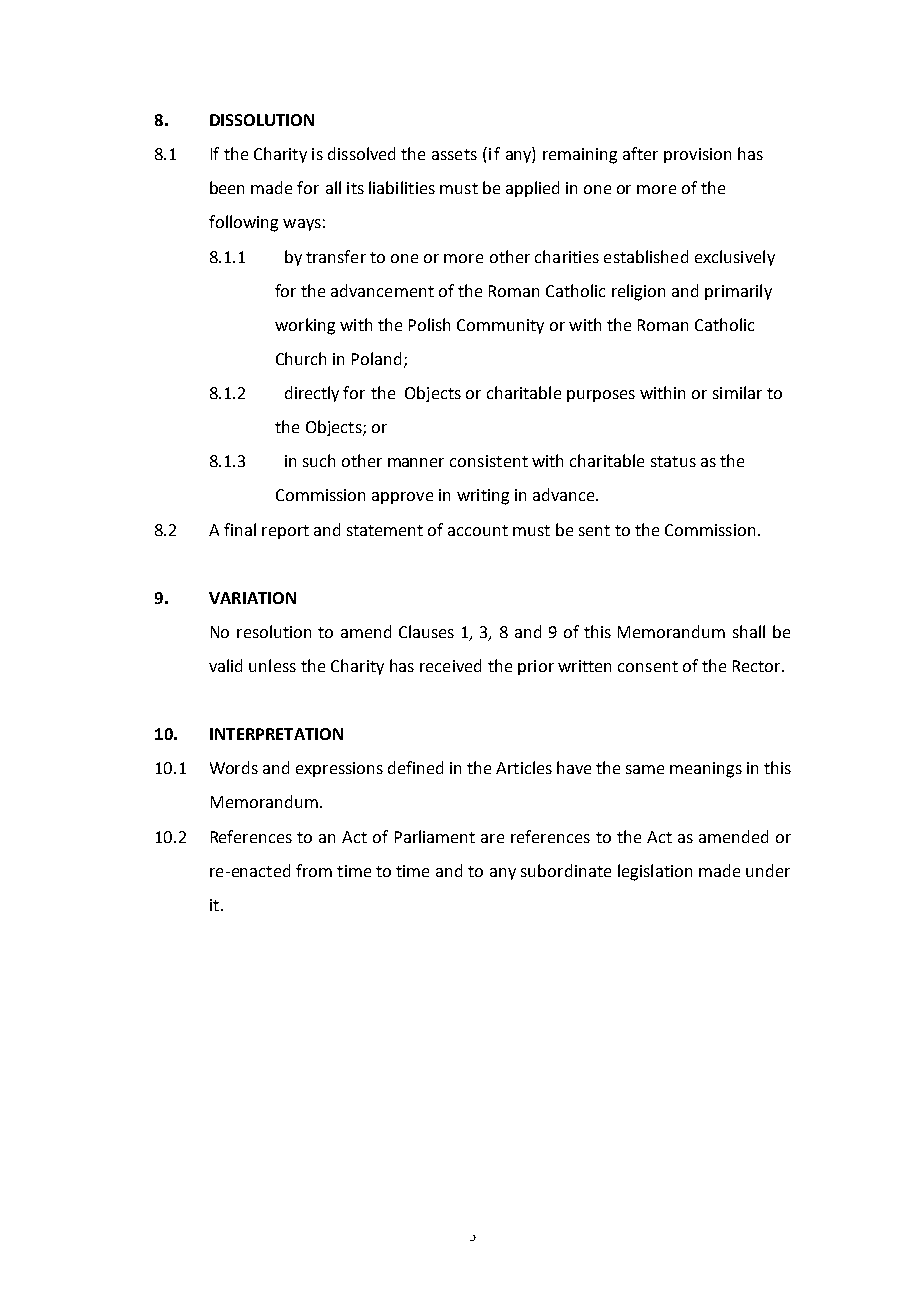 Image resolution: width=924 pixels, height=1307 pixels. Describe the element at coordinates (274, 631) in the image. I see `resolution` at that location.
